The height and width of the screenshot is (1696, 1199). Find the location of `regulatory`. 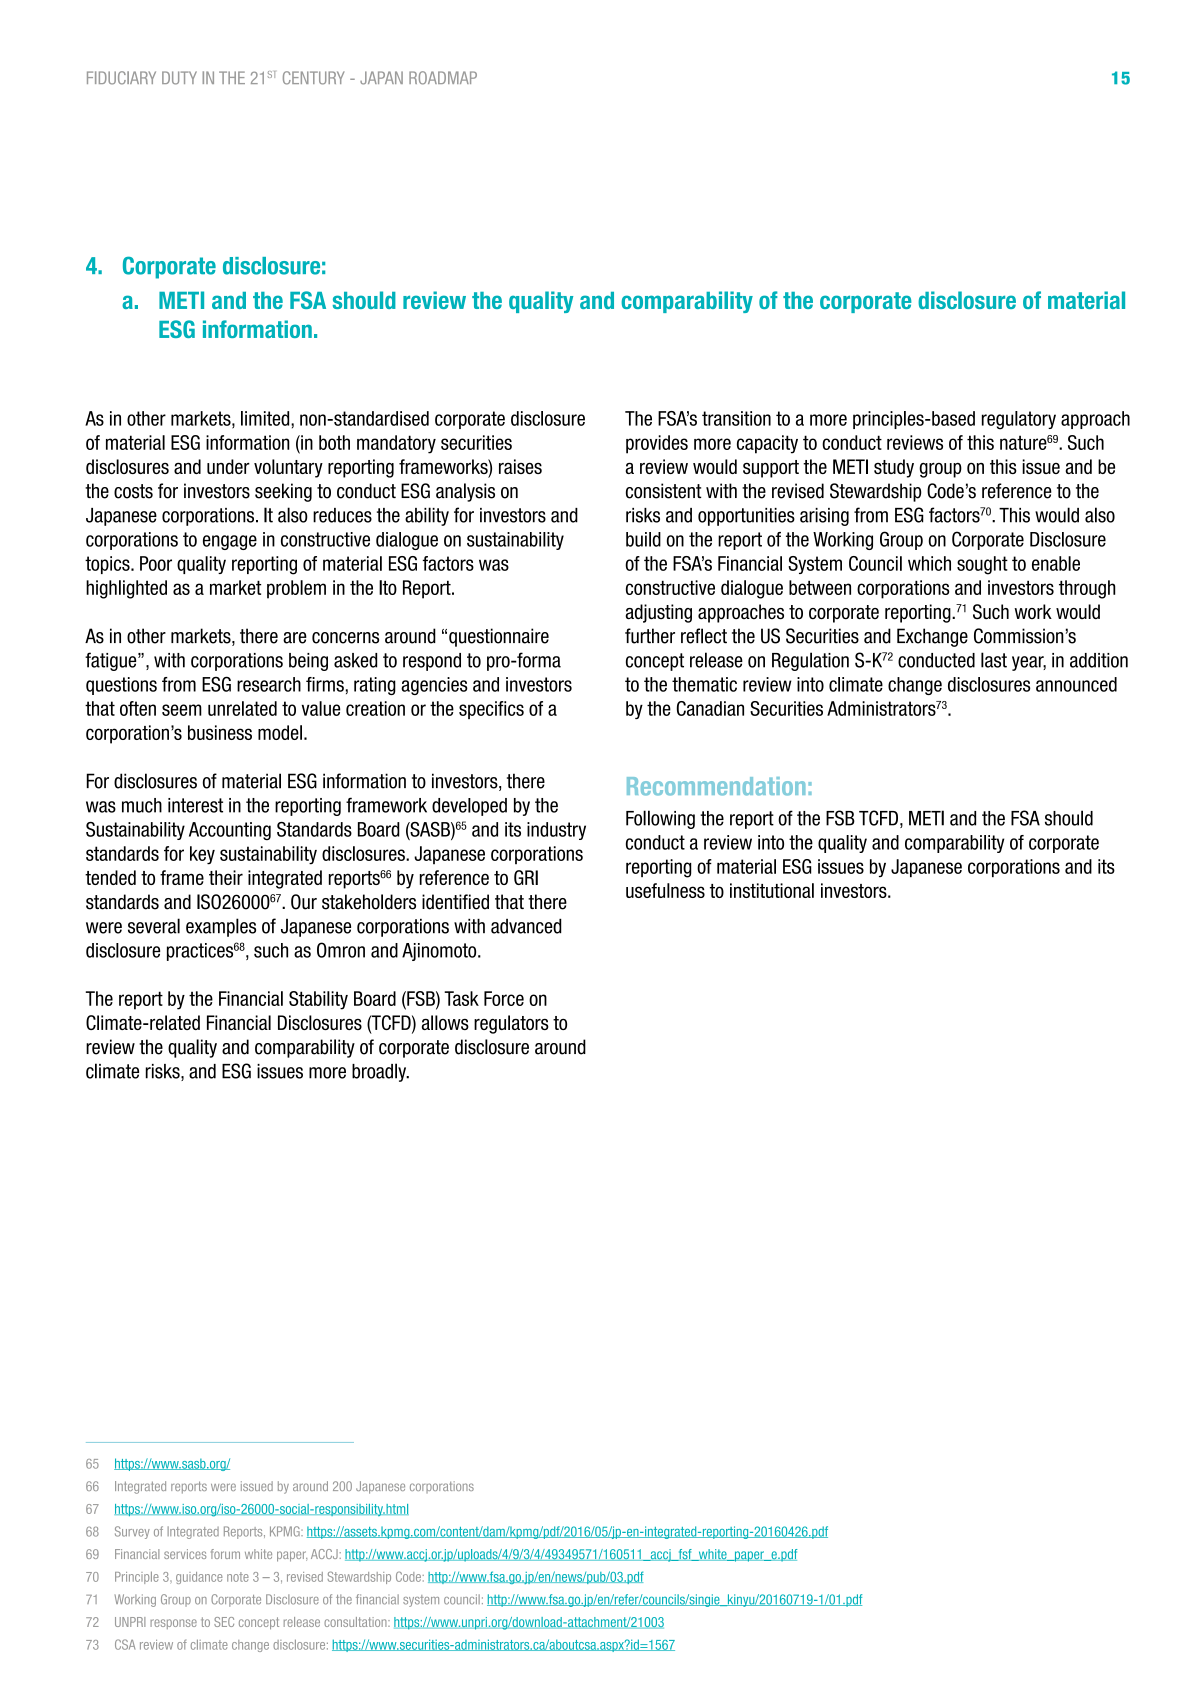

regulatory is located at coordinates (1019, 420).
